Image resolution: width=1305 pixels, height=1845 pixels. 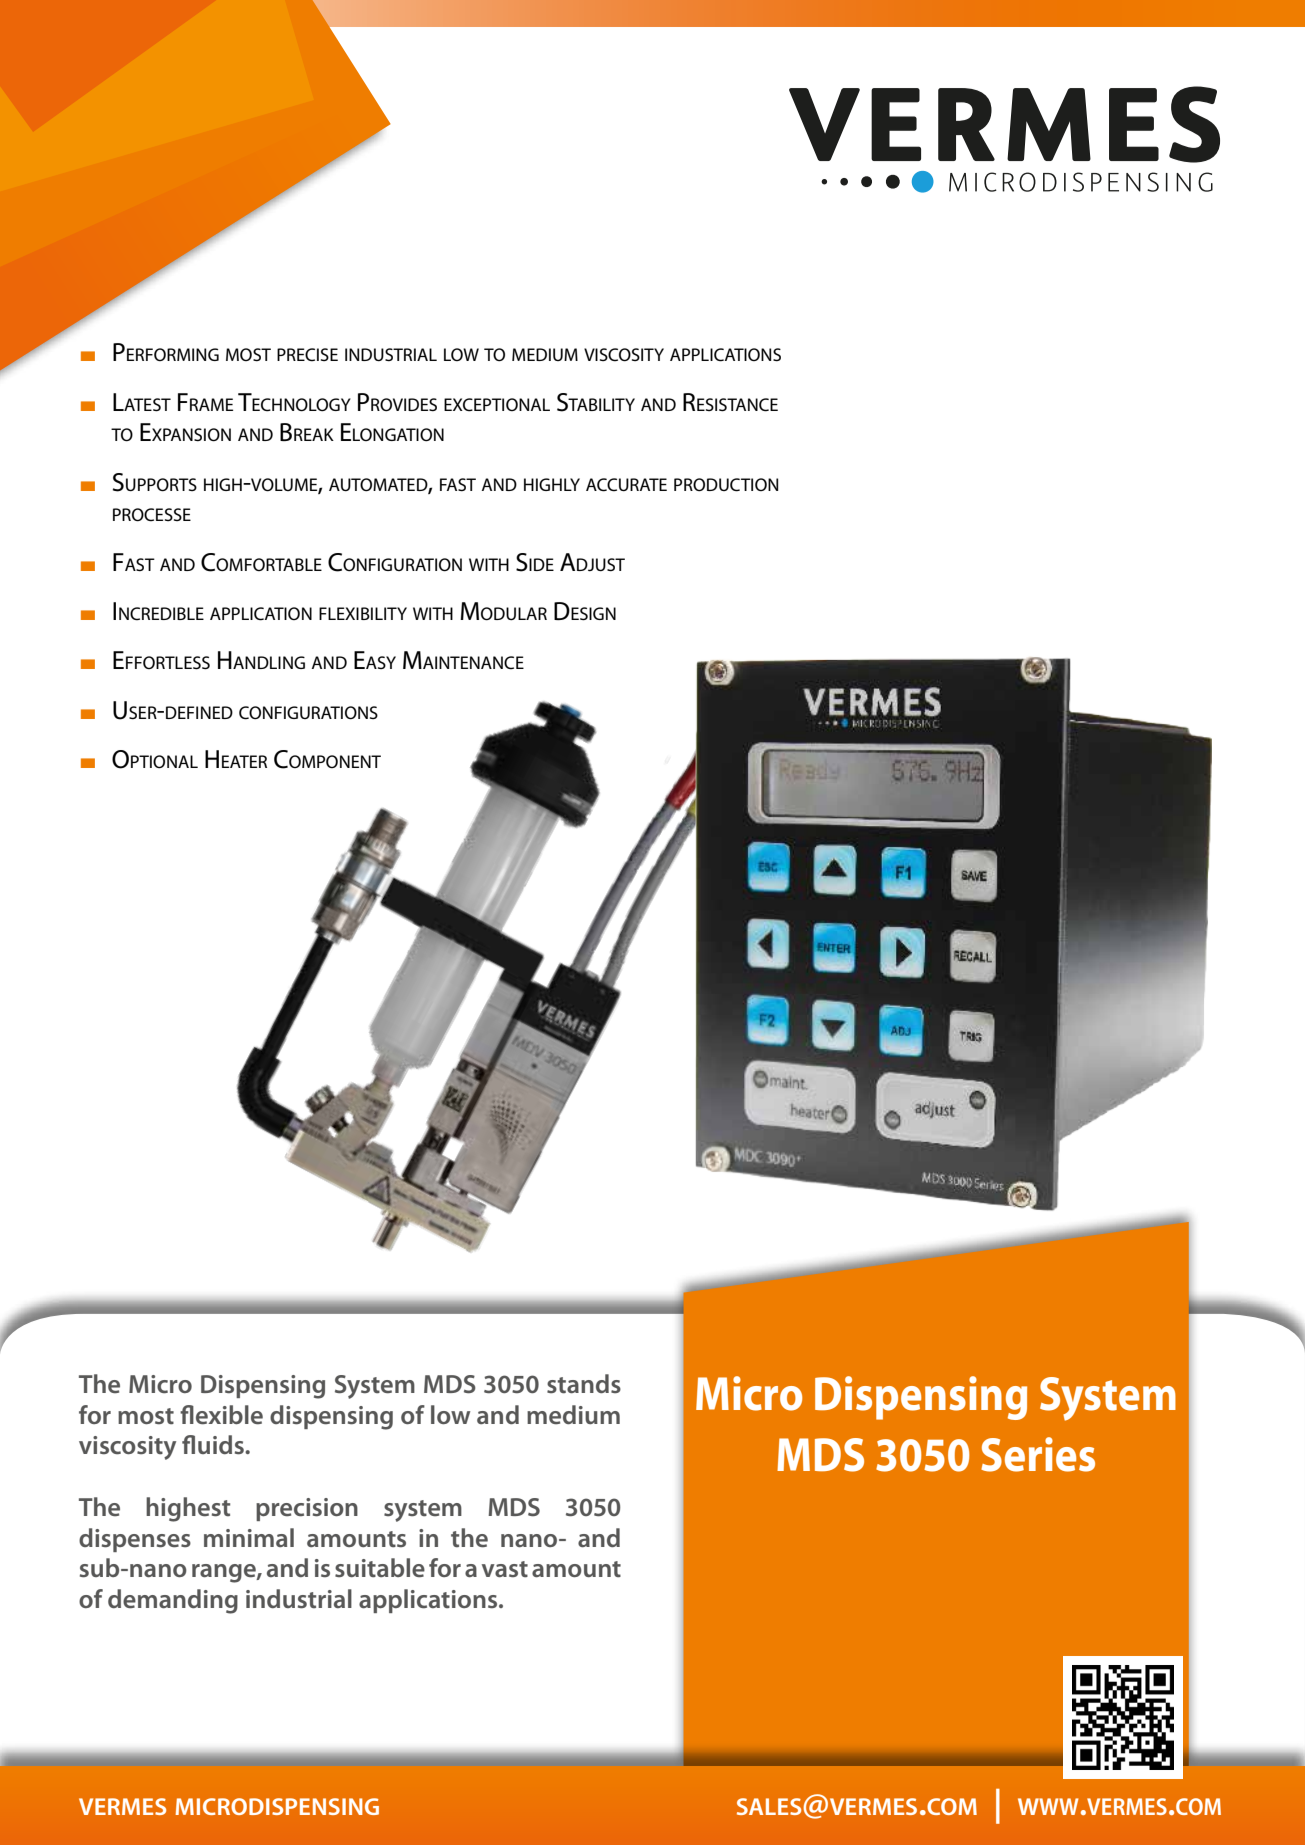 What do you see at coordinates (214, 1445) in the image?
I see `fluids` at bounding box center [214, 1445].
